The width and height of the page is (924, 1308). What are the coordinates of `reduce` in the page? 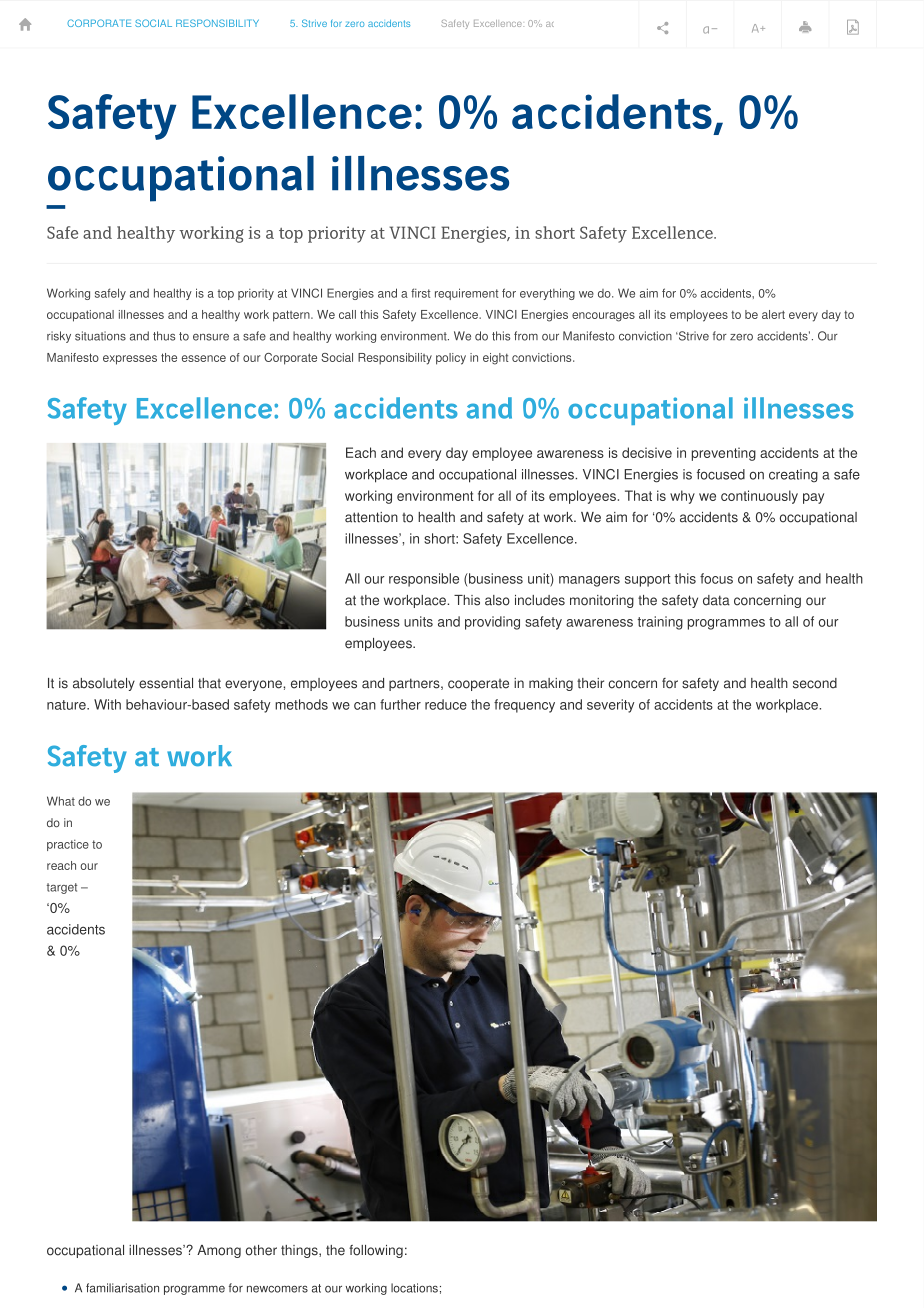 It's located at (446, 704).
